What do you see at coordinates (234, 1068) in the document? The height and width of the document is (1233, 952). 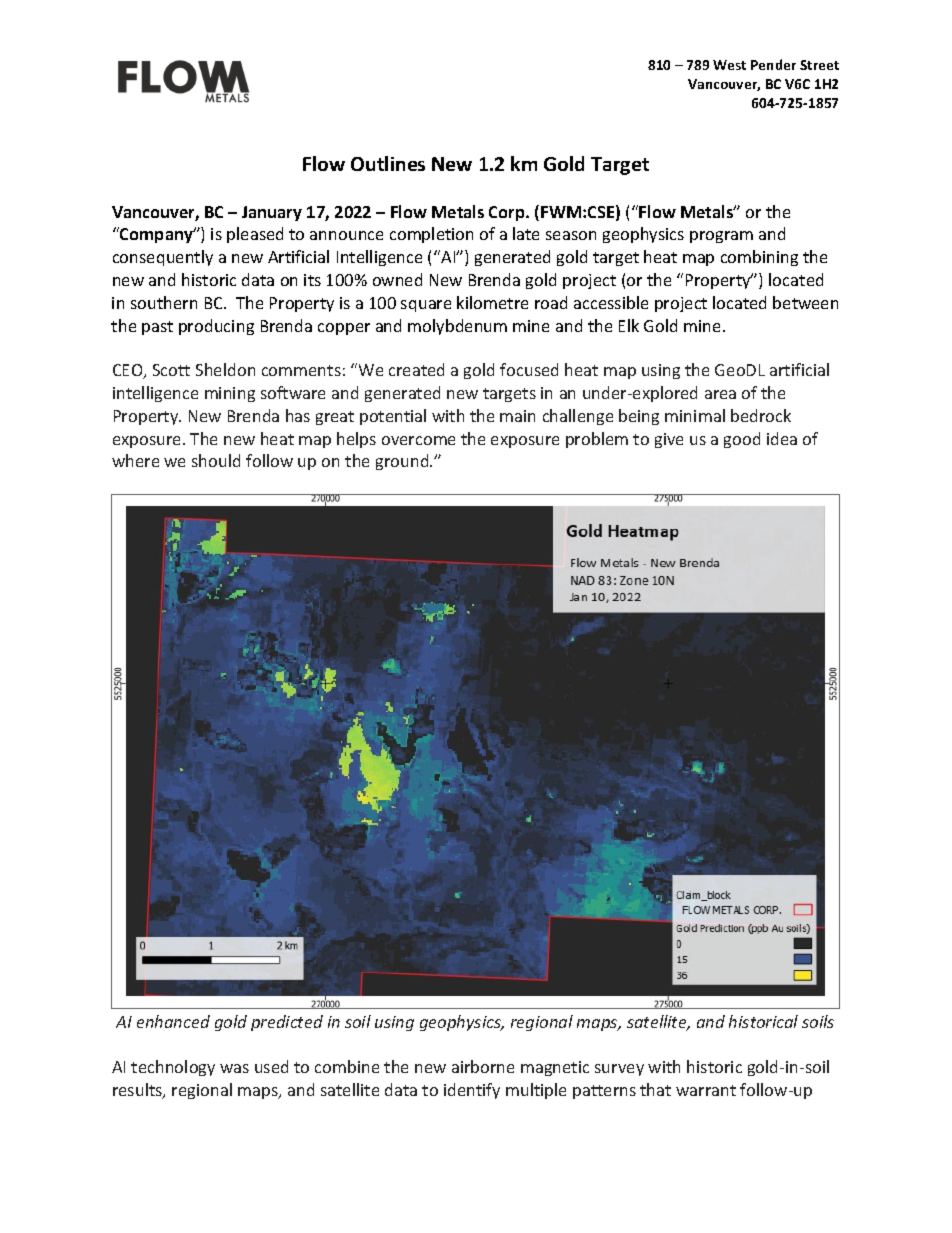 I see `was` at bounding box center [234, 1068].
